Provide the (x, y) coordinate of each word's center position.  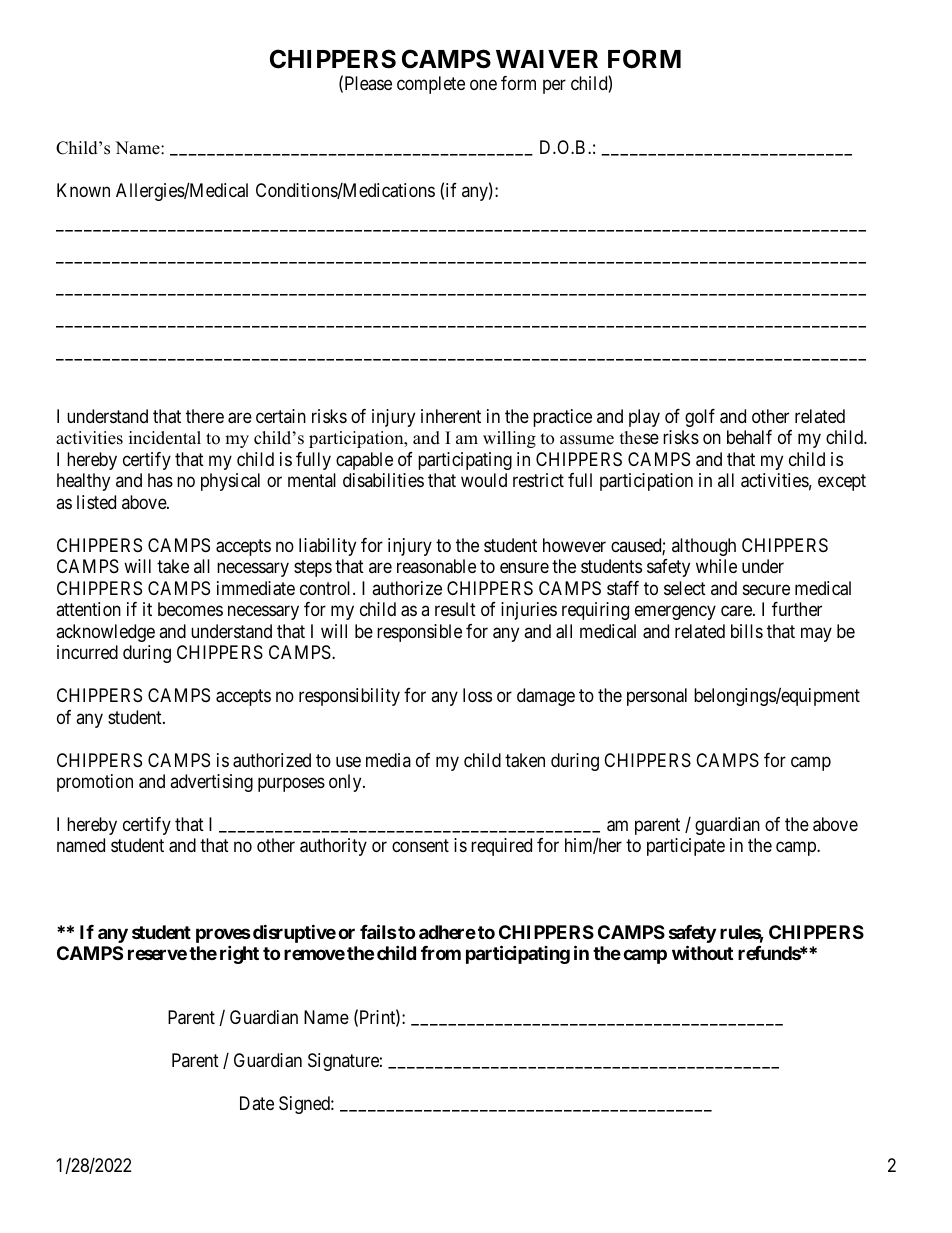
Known (83, 190)
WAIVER (547, 59)
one (483, 84)
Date (257, 1103)
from (441, 953)
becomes (190, 609)
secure (766, 589)
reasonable (436, 566)
